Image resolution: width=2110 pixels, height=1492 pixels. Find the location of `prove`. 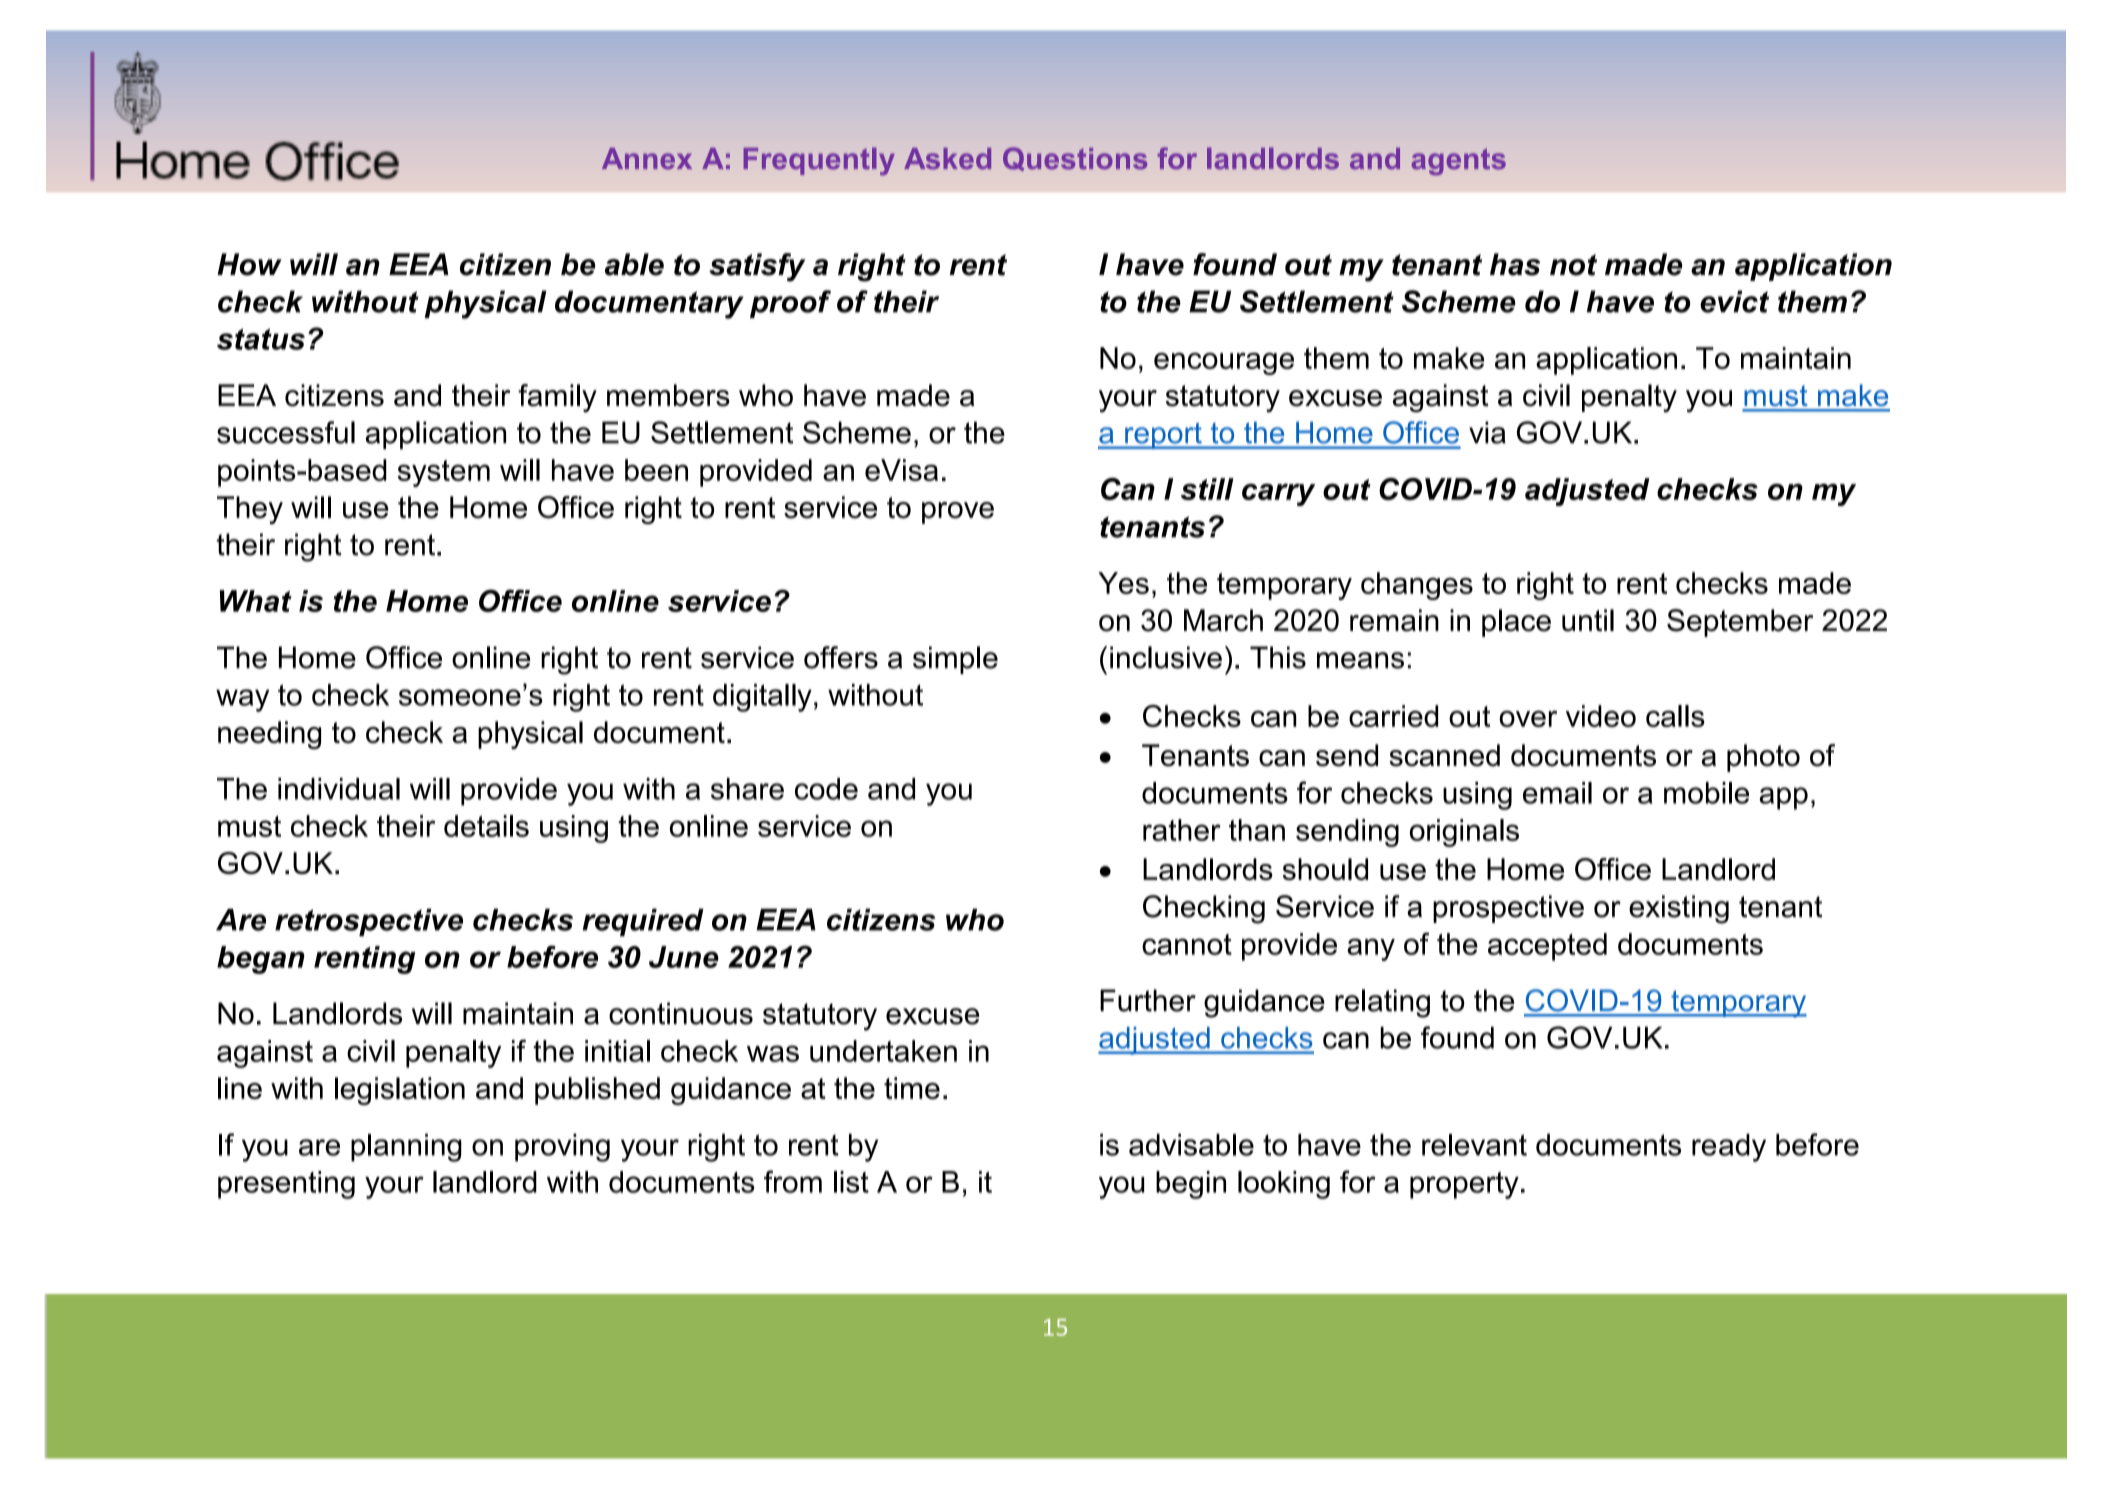

prove is located at coordinates (958, 513).
